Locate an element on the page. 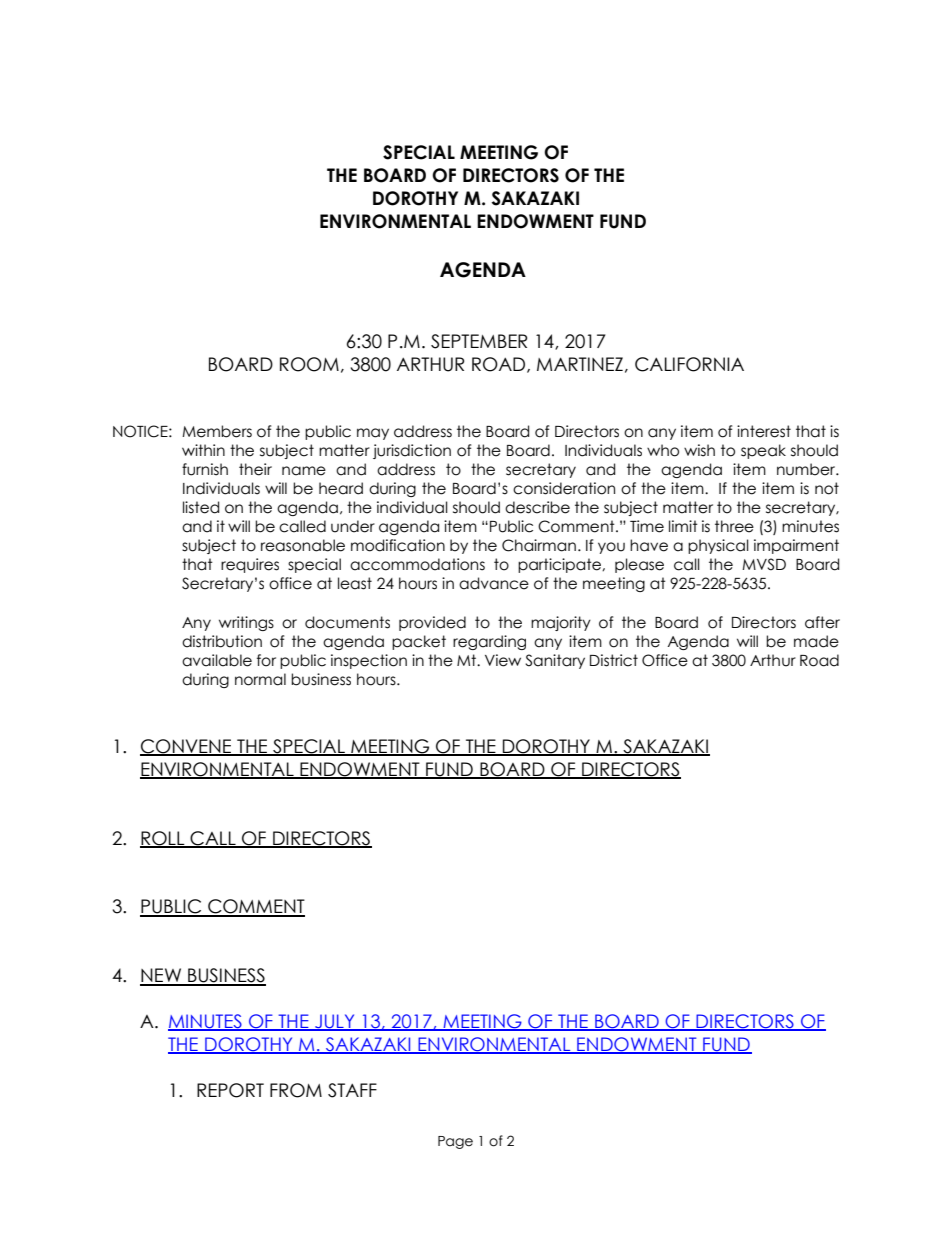 The image size is (952, 1233). SEPTEMBER is located at coordinates (479, 341).
